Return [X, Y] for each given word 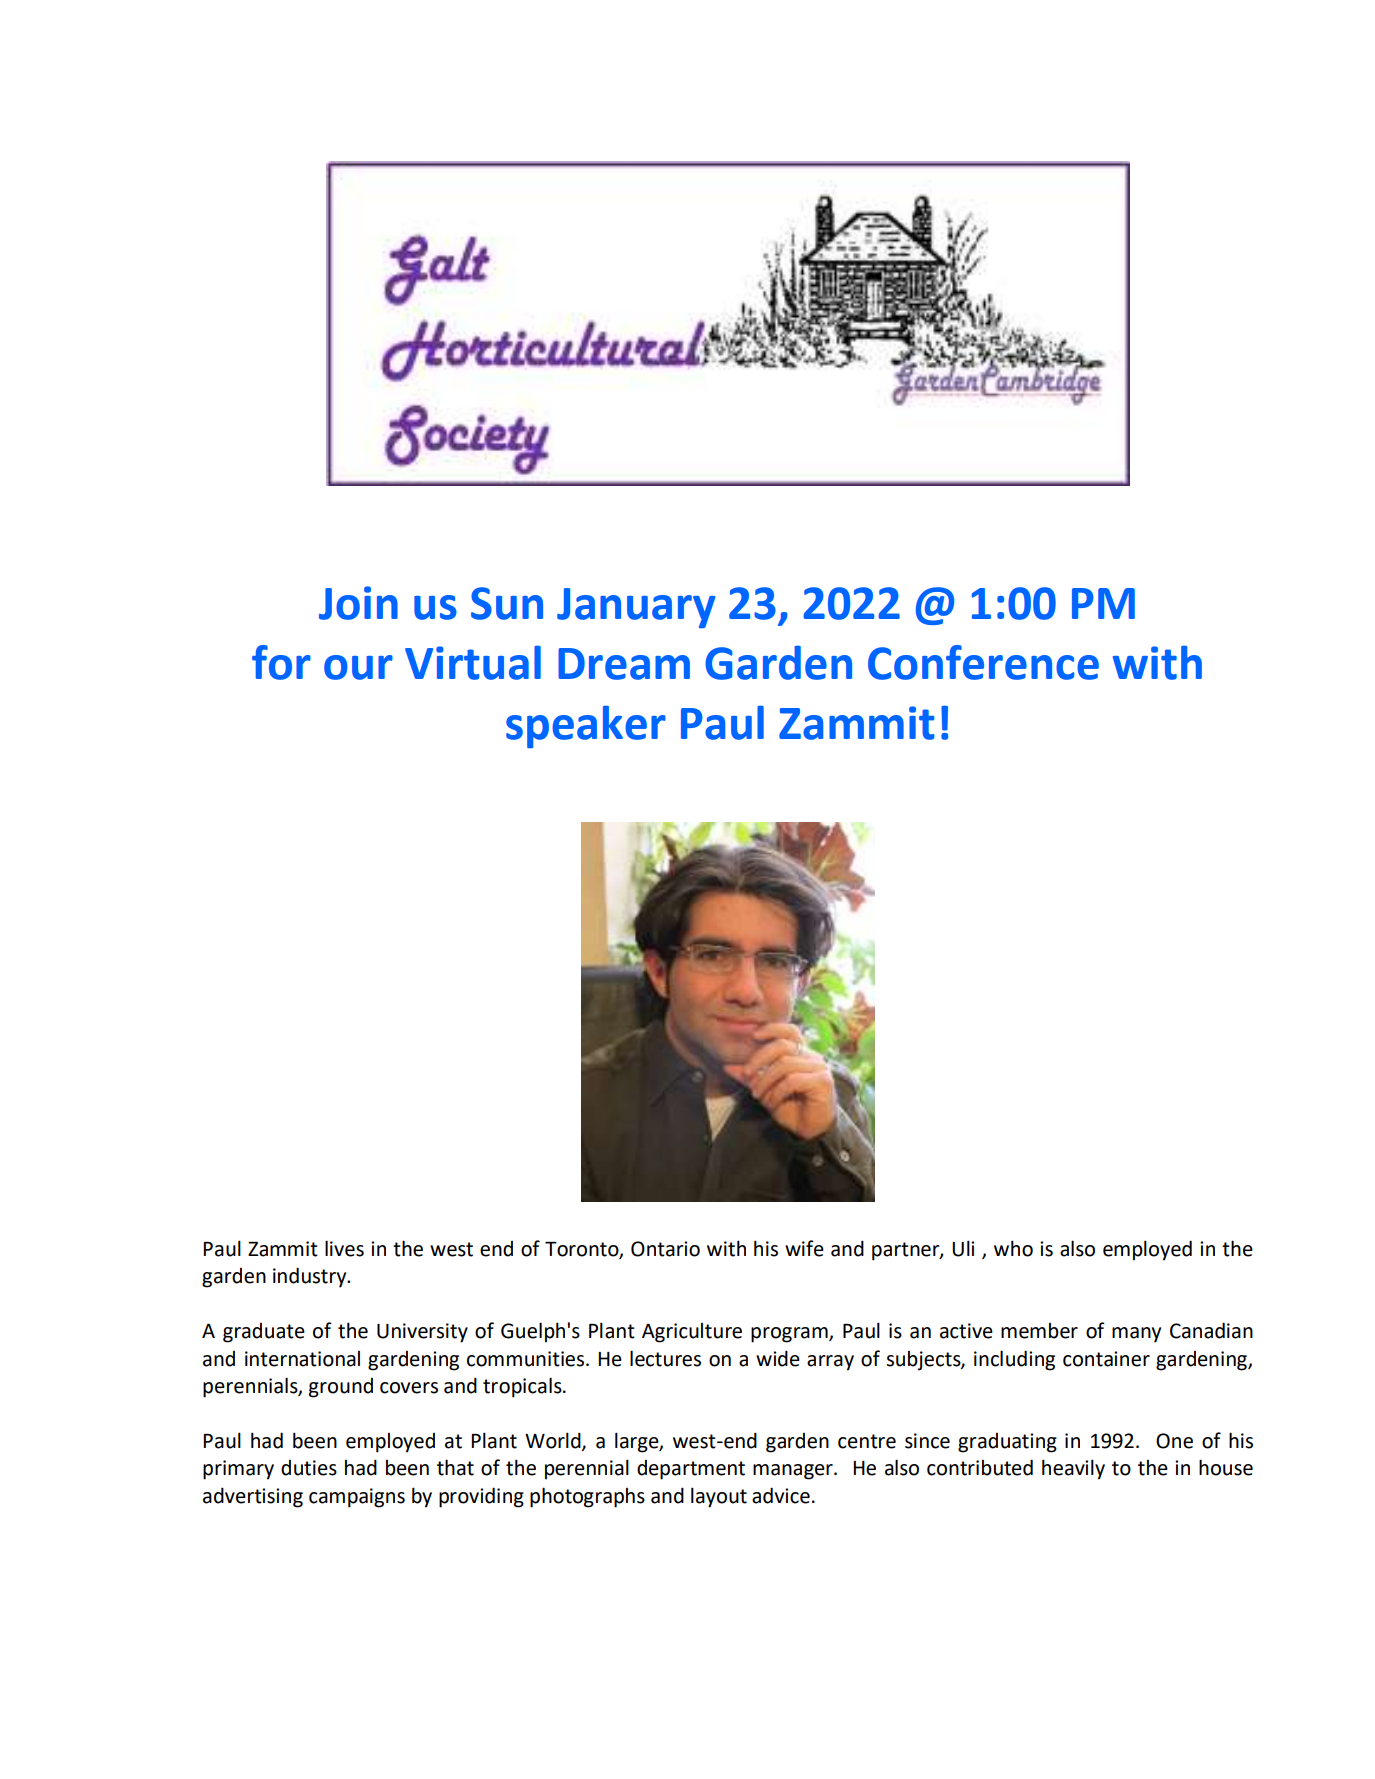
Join [358, 603]
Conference [983, 662]
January [636, 608]
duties [309, 1468]
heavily [1073, 1469]
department [691, 1470]
